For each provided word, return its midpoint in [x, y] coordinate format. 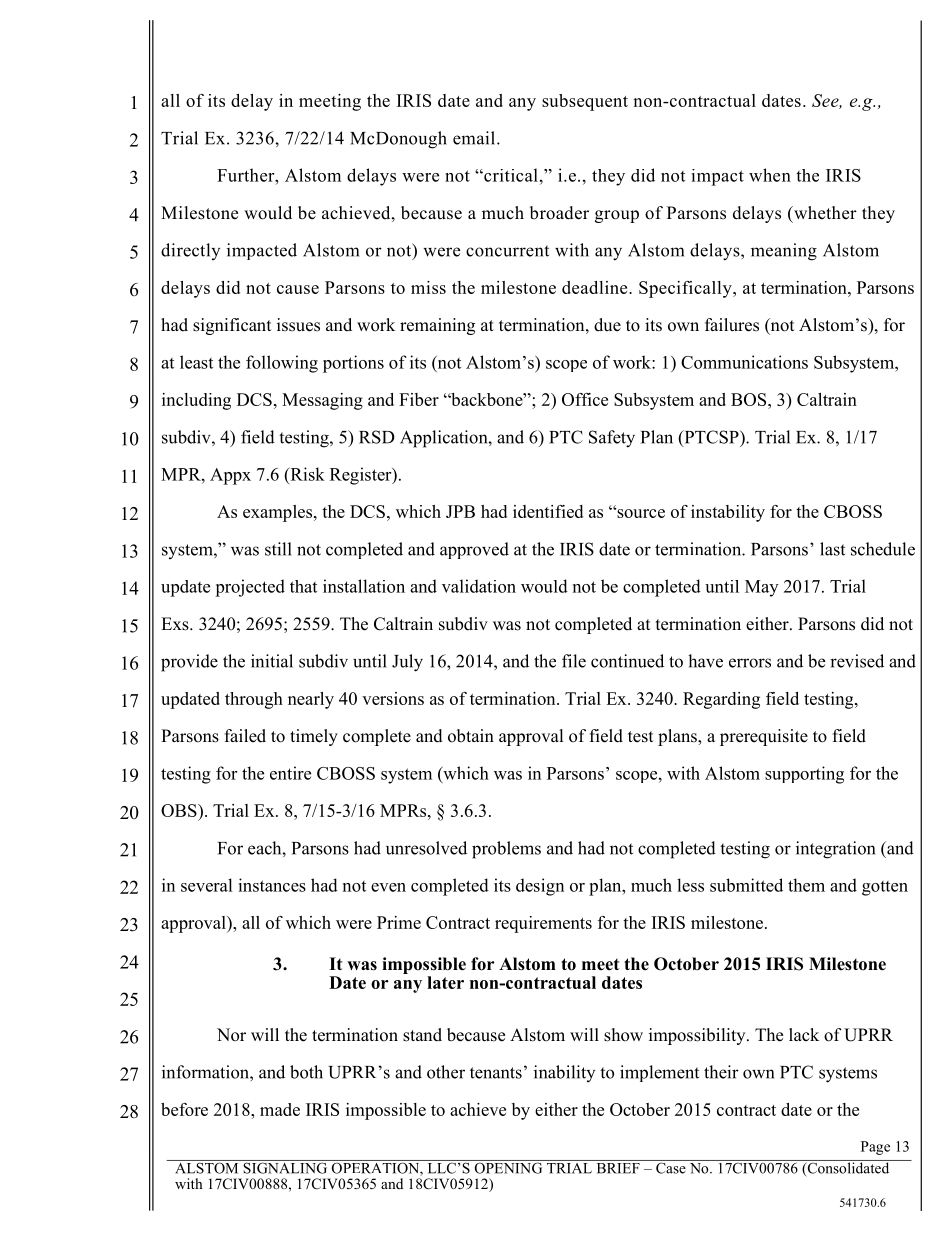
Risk [306, 474]
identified [548, 511]
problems [506, 850]
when [770, 175]
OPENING [508, 1167]
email [475, 138]
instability [728, 513]
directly [190, 251]
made [280, 1109]
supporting [804, 775]
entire [290, 773]
